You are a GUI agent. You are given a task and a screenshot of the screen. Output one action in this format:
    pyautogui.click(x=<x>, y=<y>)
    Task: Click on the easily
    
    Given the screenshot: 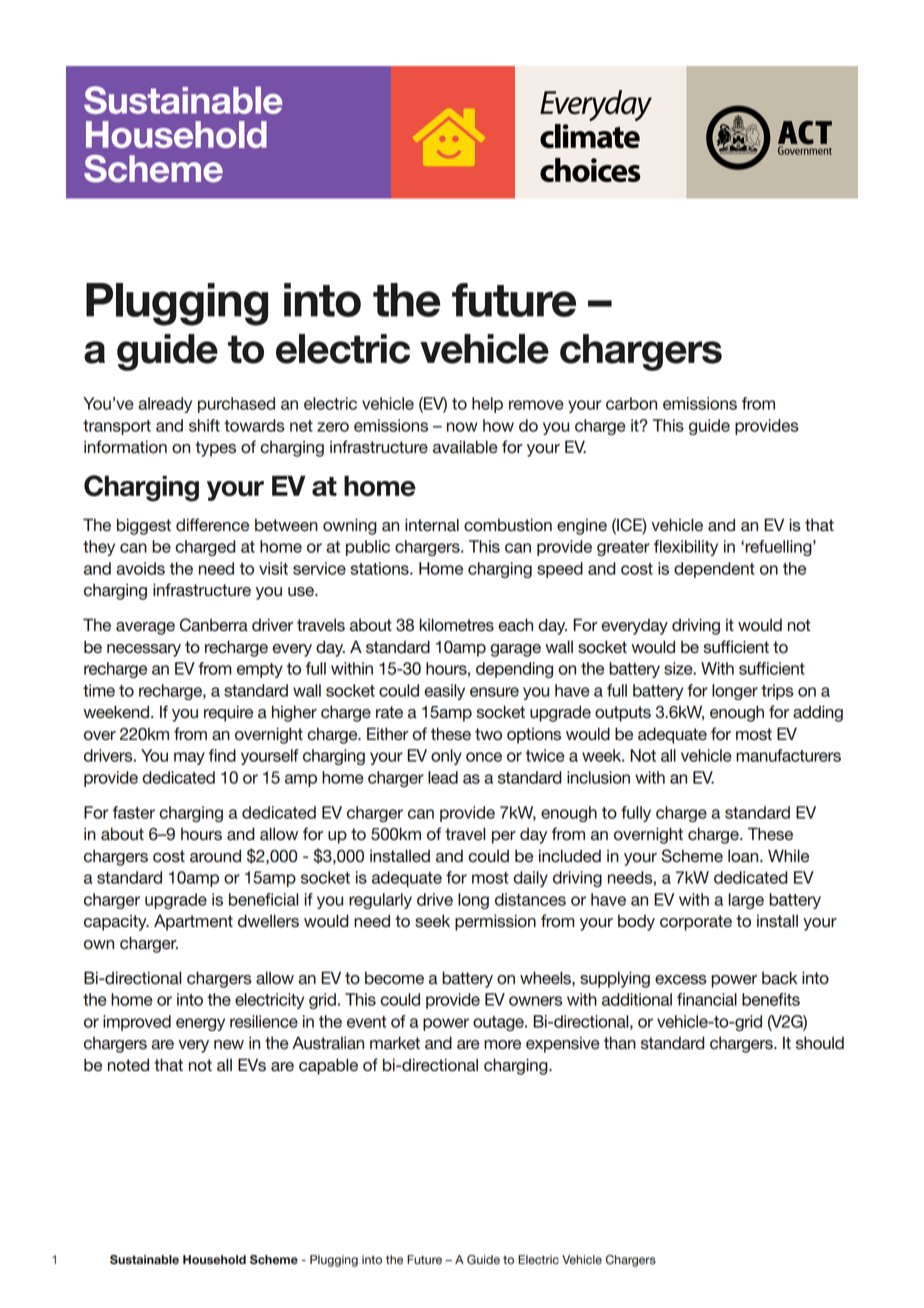 What is the action you would take?
    pyautogui.click(x=444, y=692)
